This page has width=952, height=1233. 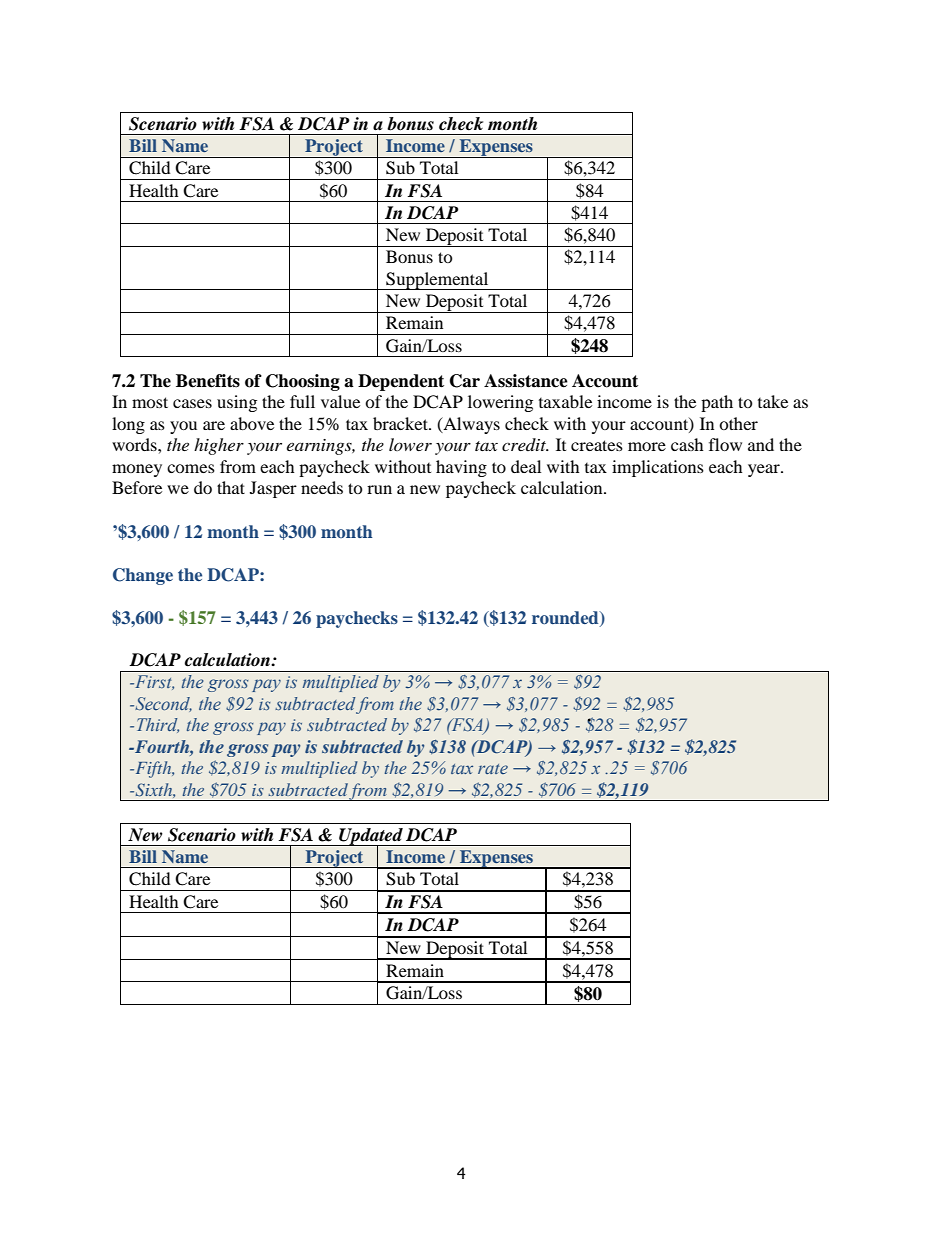 What do you see at coordinates (658, 468) in the page?
I see `implications` at bounding box center [658, 468].
